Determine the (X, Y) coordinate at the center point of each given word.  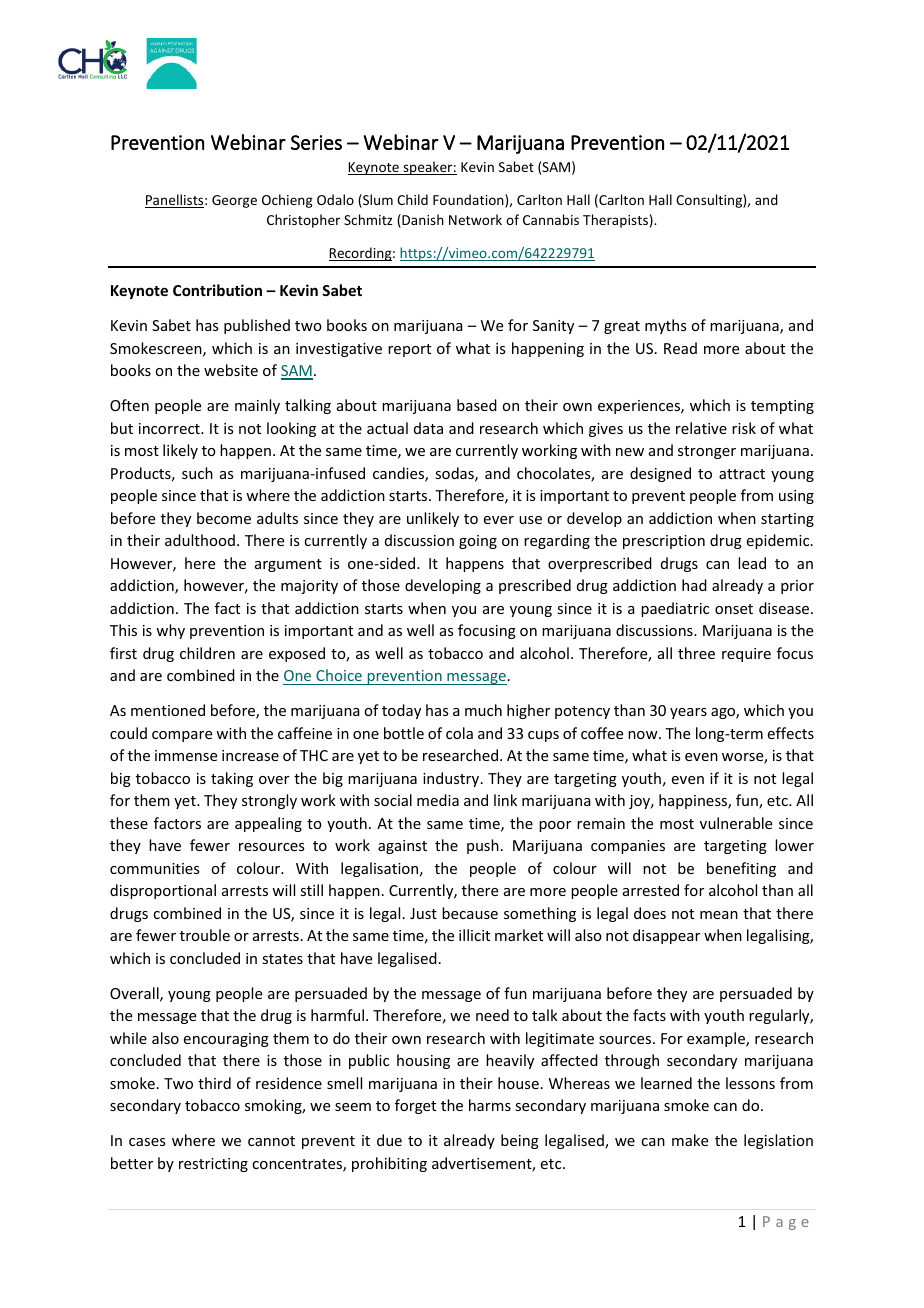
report (409, 350)
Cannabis (551, 219)
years (688, 713)
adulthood (200, 540)
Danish (422, 221)
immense (186, 755)
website (231, 370)
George (234, 201)
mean (719, 915)
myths (665, 326)
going (478, 542)
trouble (205, 935)
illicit (474, 935)
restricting (213, 1165)
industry (452, 779)
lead (752, 563)
